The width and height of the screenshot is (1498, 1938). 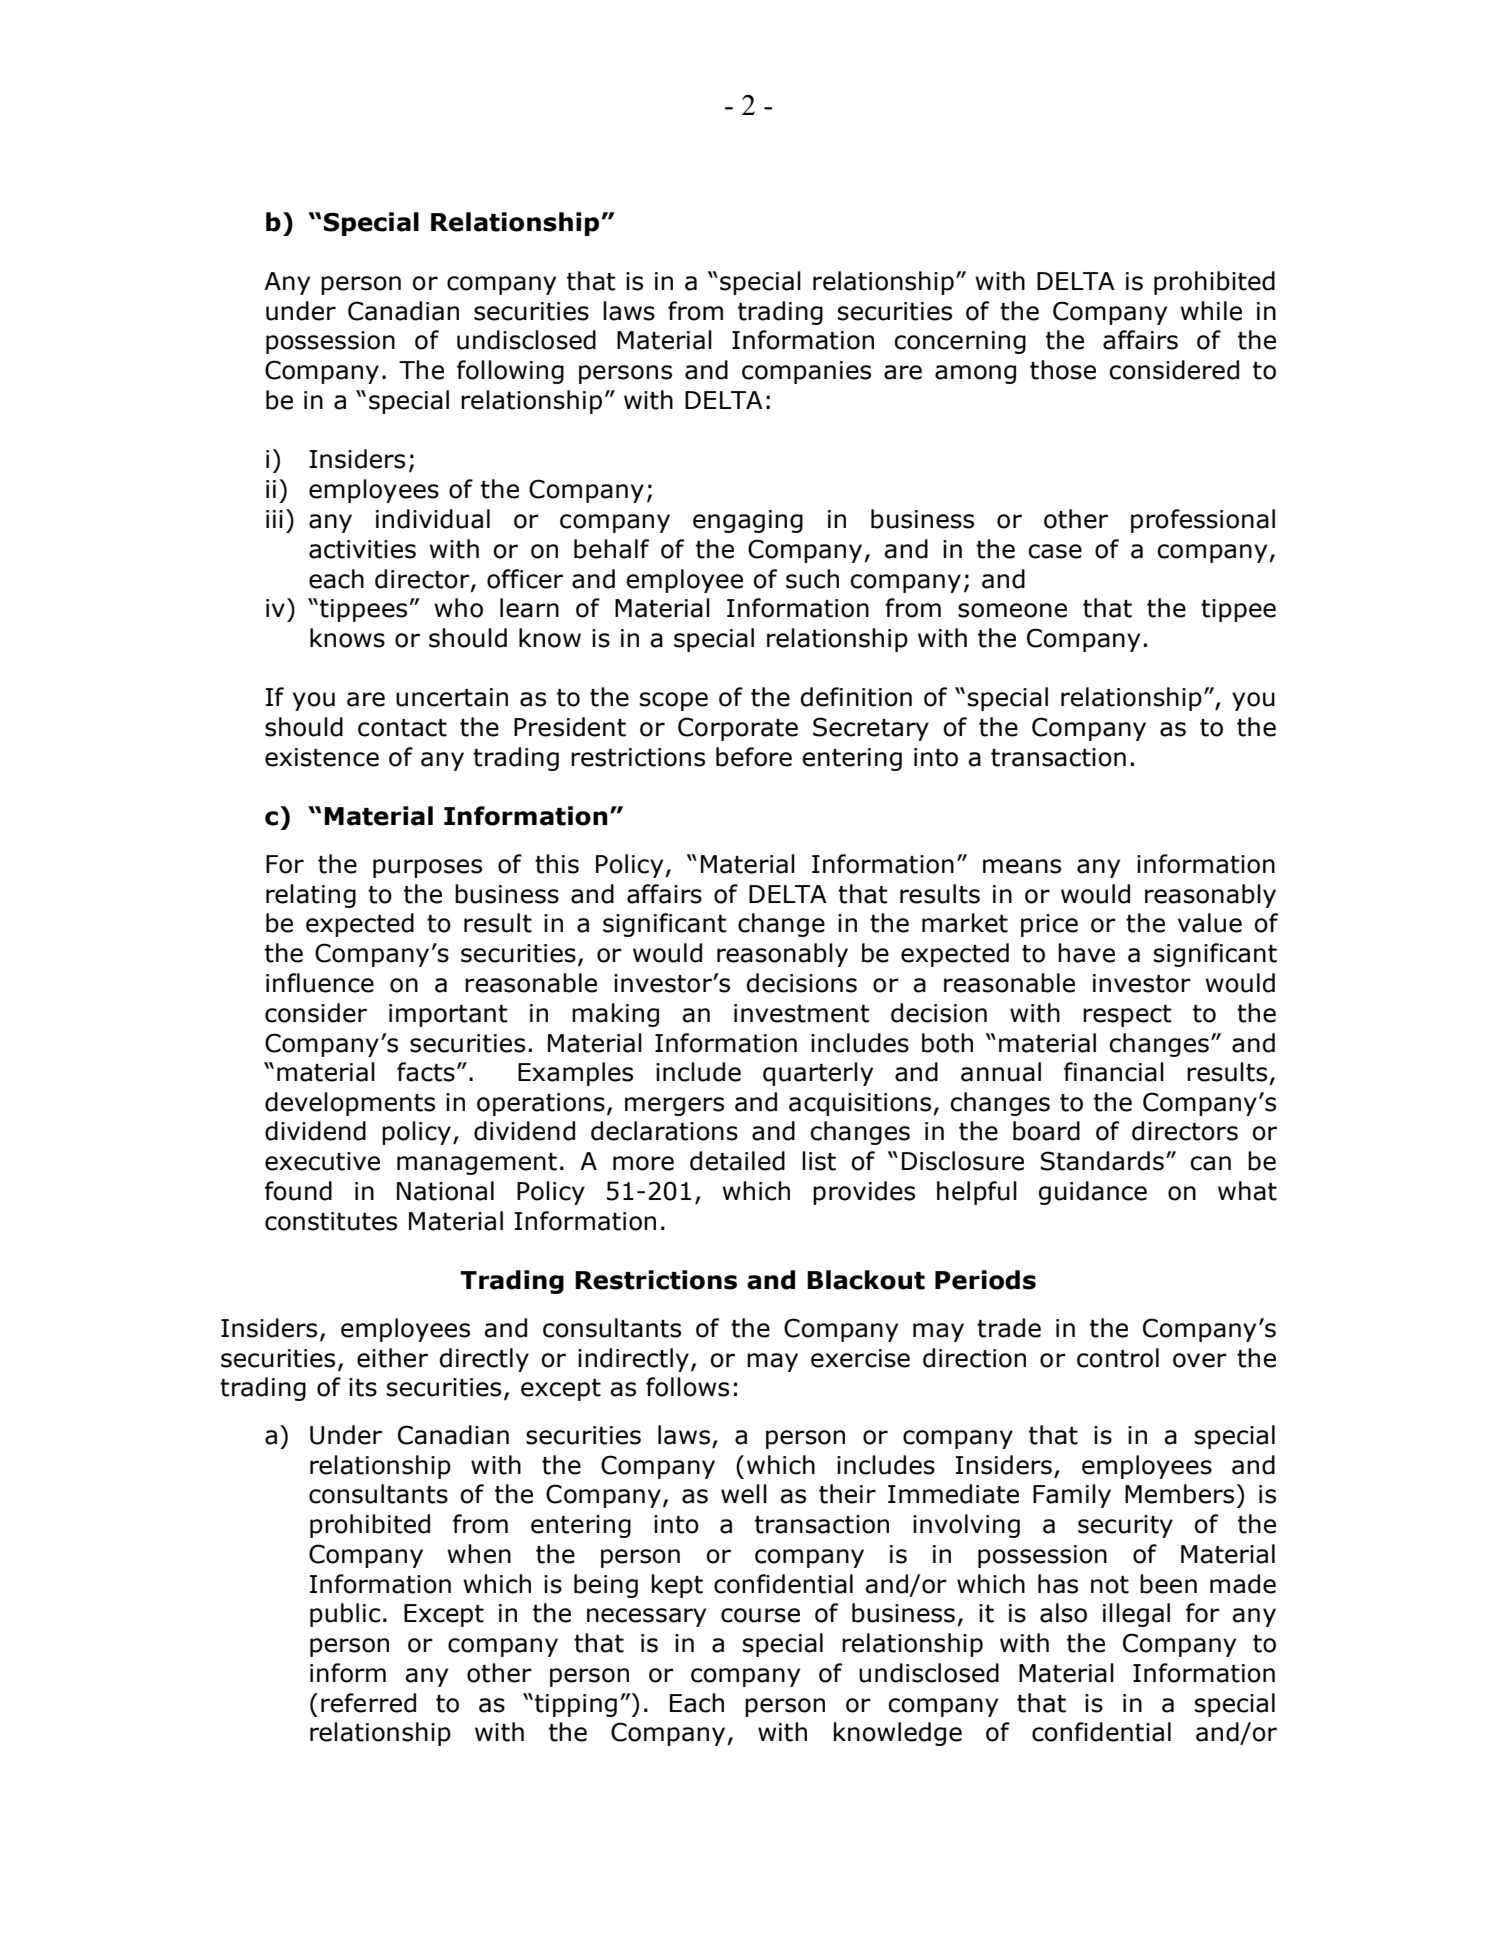 I want to click on important, so click(x=448, y=1015).
